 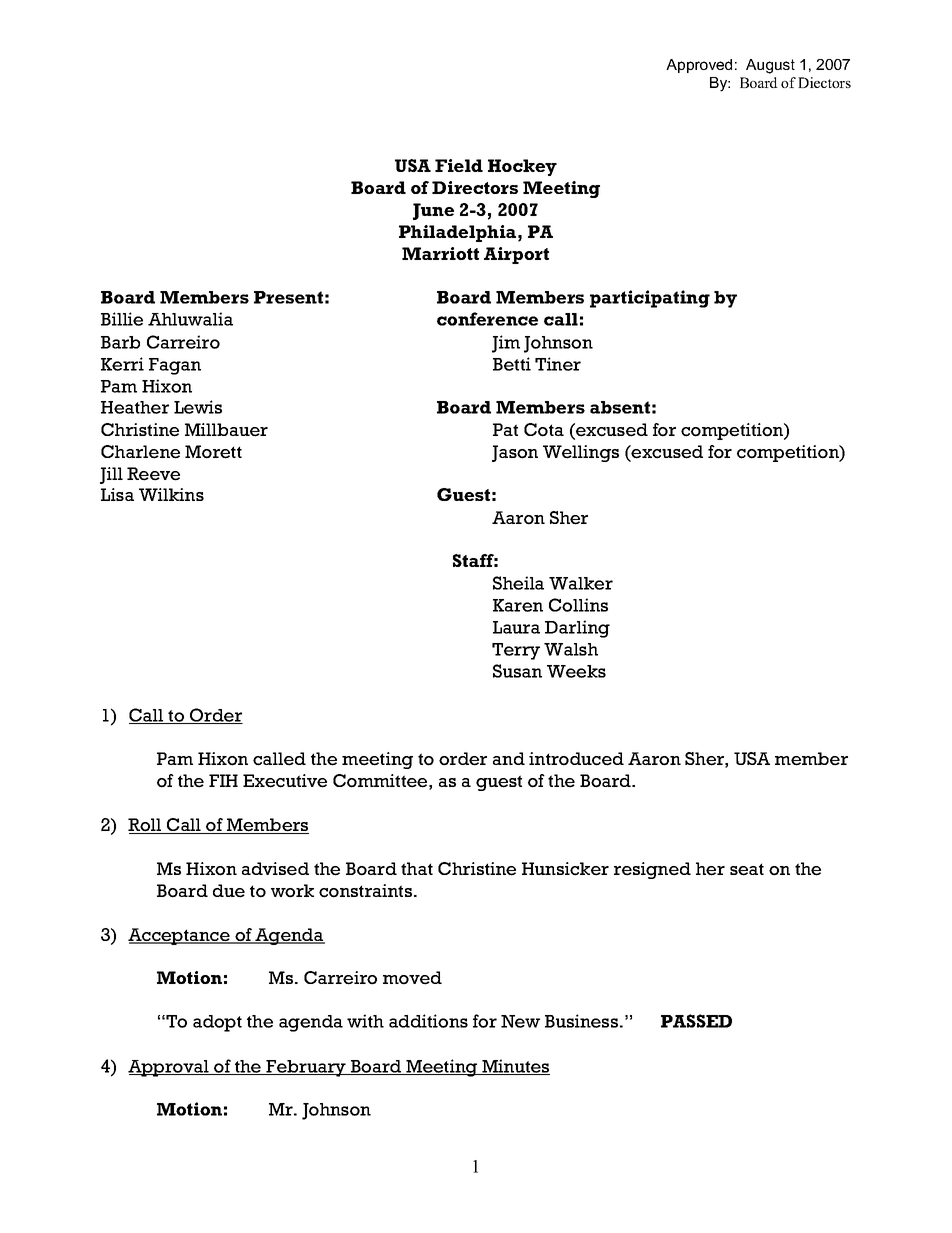 What do you see at coordinates (581, 583) in the screenshot?
I see `Walker` at bounding box center [581, 583].
